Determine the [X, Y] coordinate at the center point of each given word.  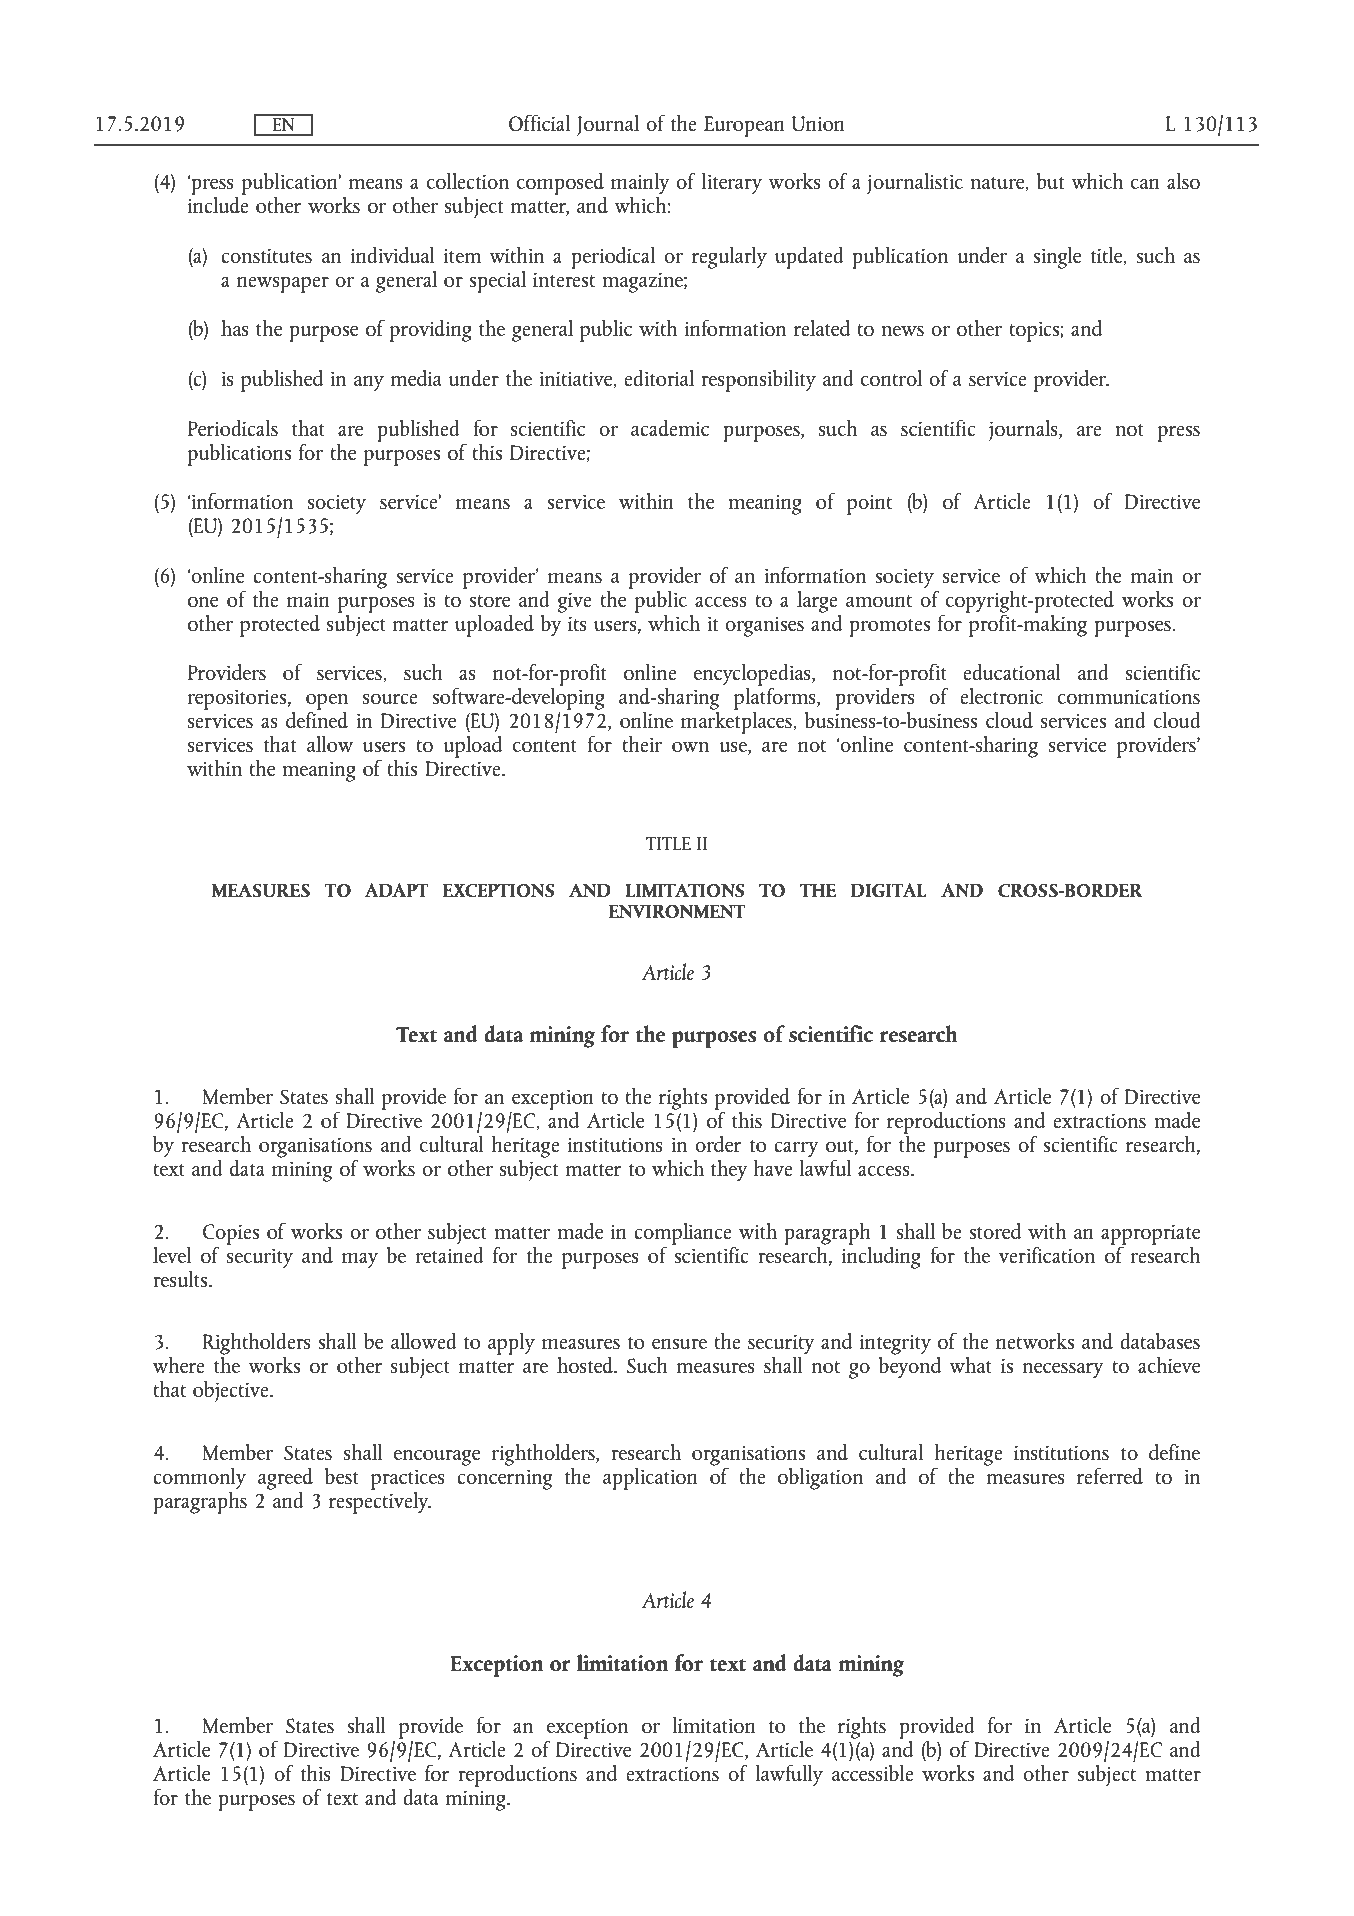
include [218, 203]
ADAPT [396, 890]
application [650, 1478]
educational [1012, 671]
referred [1110, 1475]
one [203, 601]
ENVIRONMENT [677, 911]
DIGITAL [889, 890]
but [1050, 180]
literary [732, 183]
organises [764, 627]
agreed [285, 1479]
